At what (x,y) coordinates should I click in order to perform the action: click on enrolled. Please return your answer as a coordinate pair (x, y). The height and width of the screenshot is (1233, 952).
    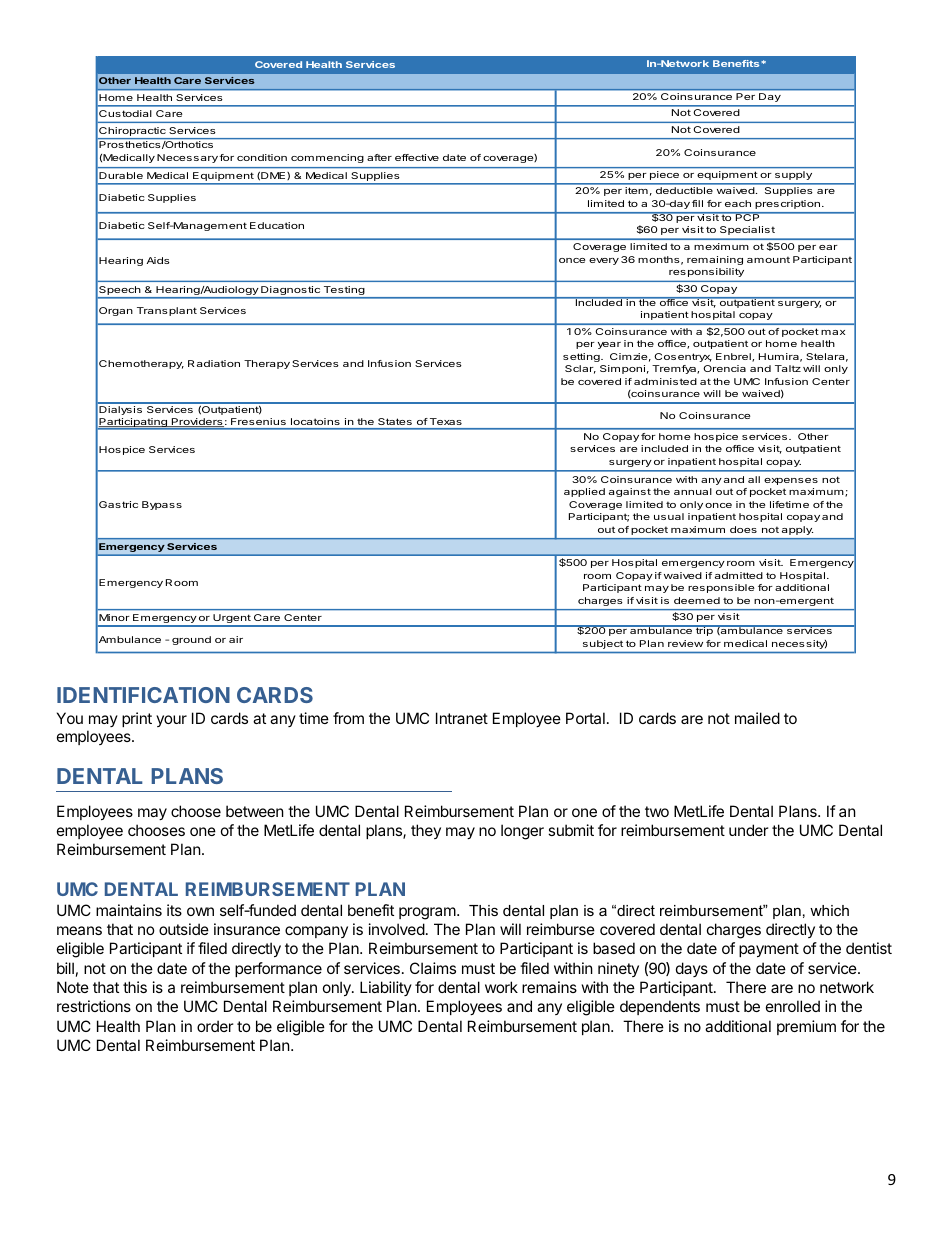
    Looking at the image, I should click on (793, 1006).
